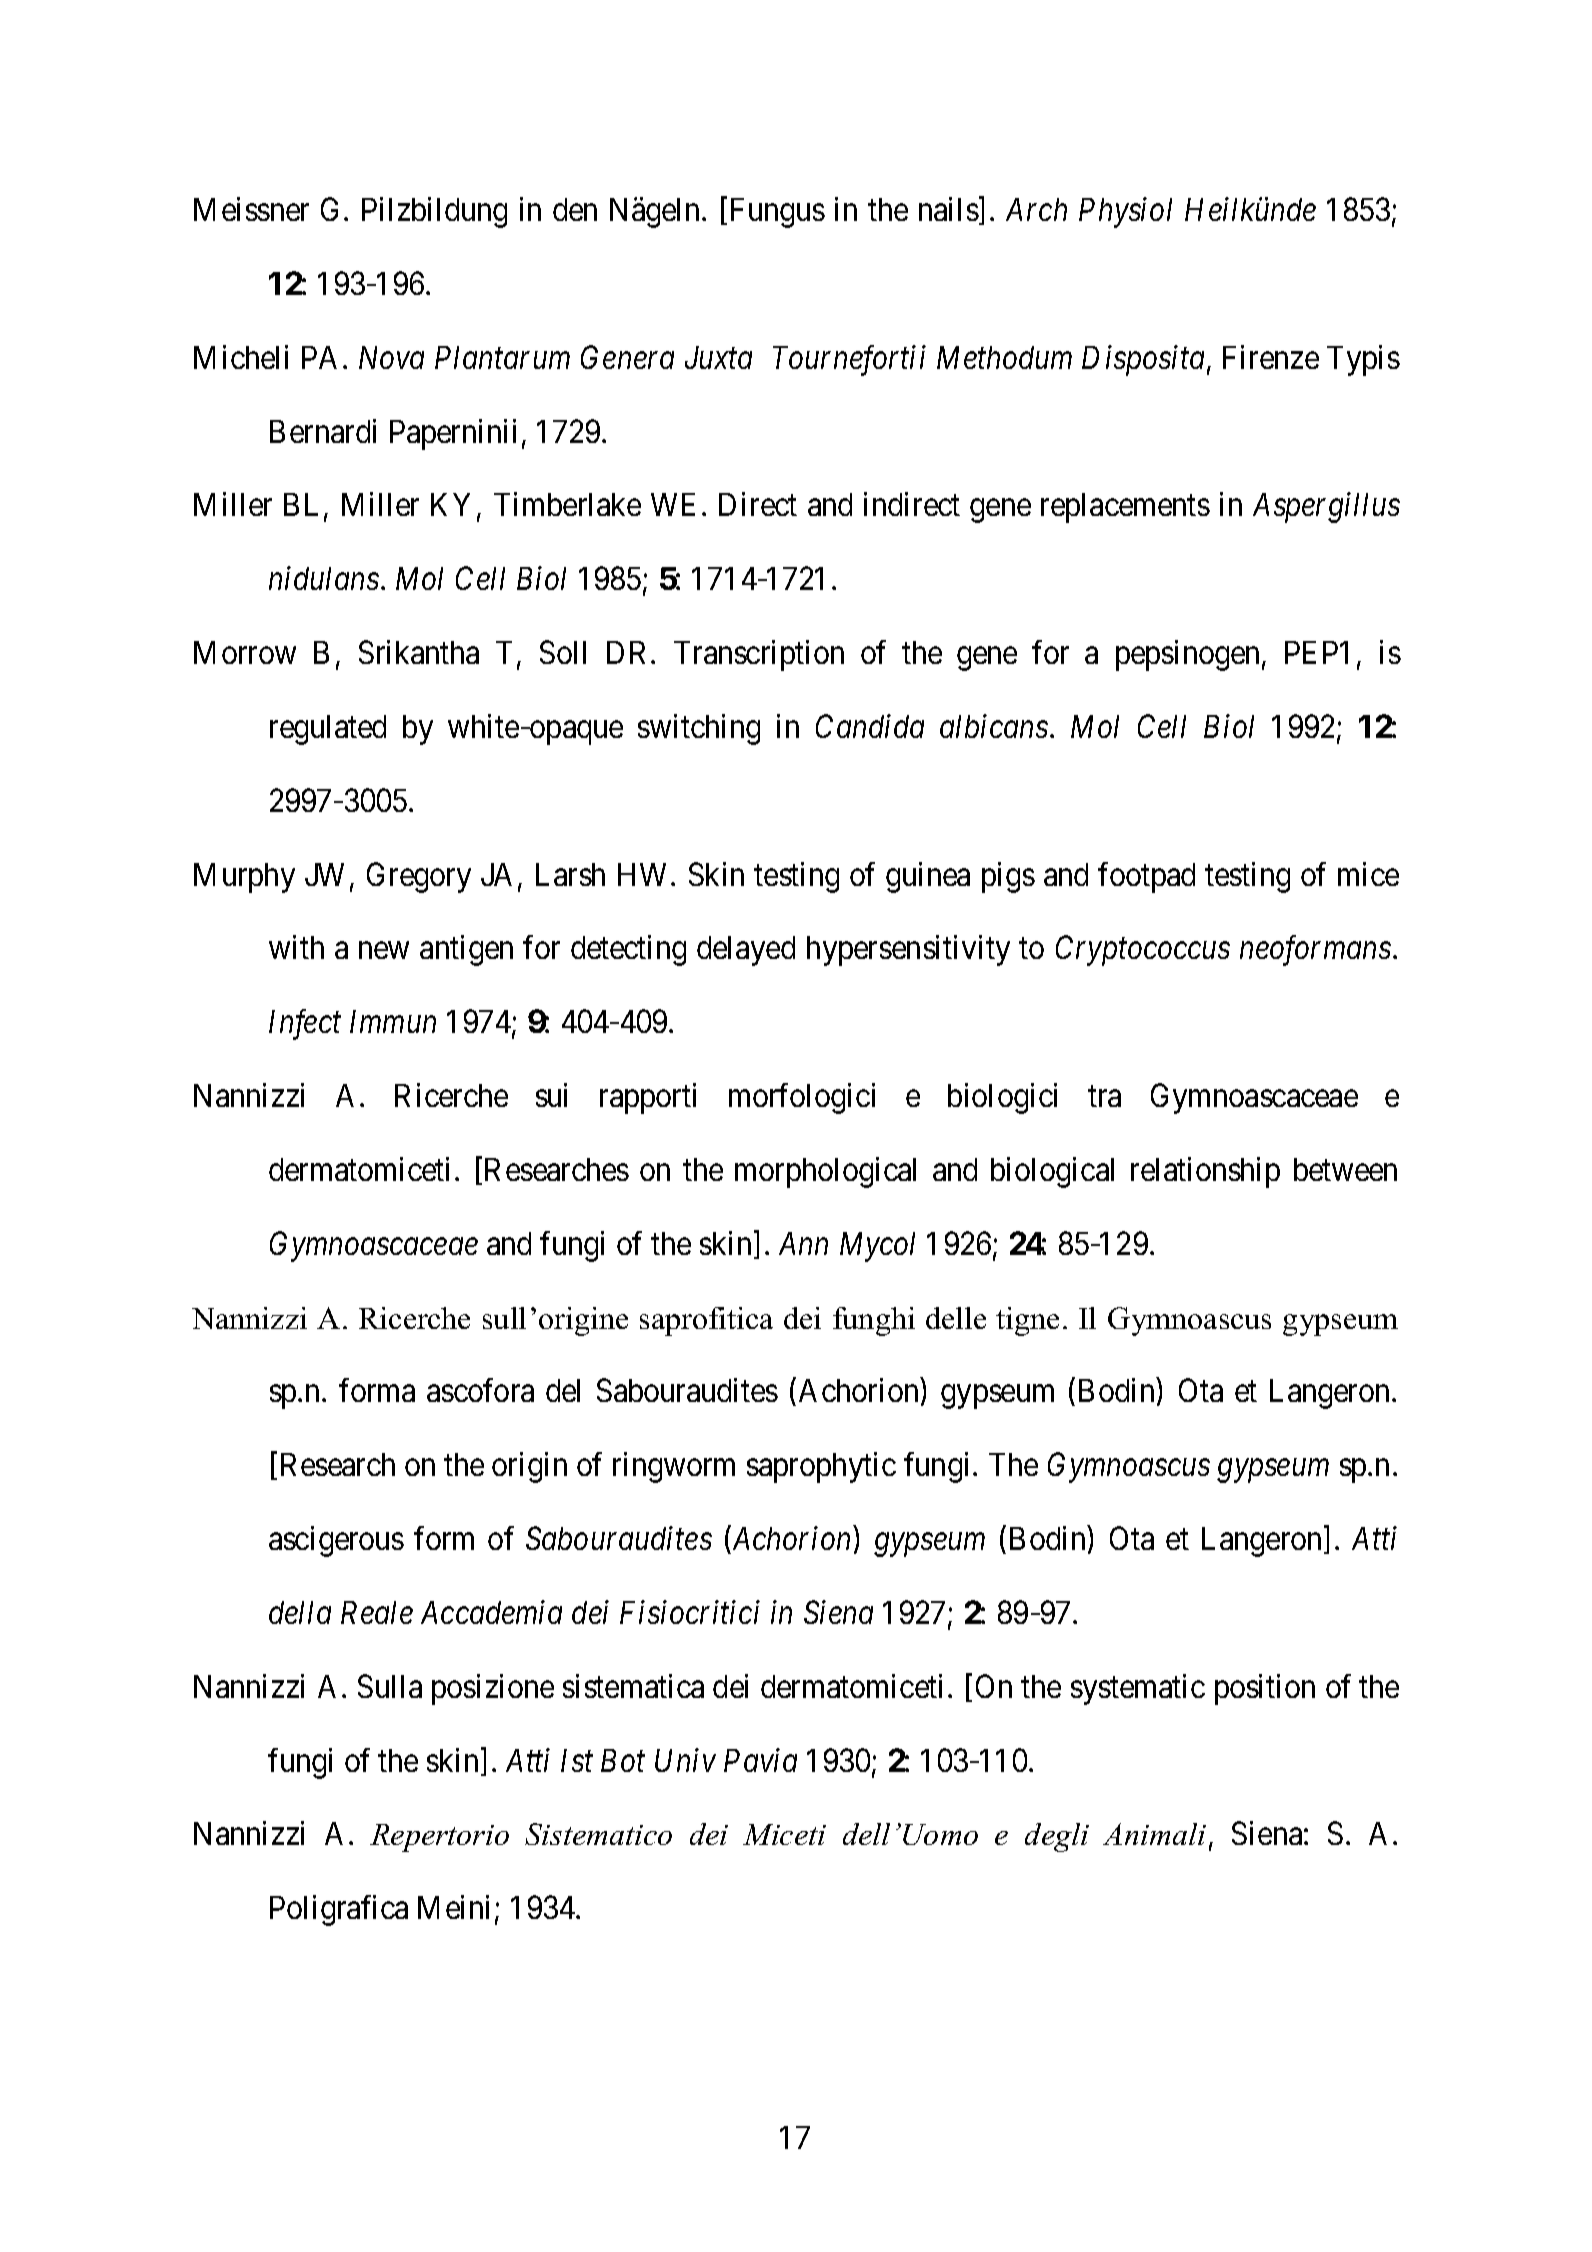 This screenshot has width=1592, height=2252. Describe the element at coordinates (1125, 212) in the screenshot. I see `Physiol` at that location.
